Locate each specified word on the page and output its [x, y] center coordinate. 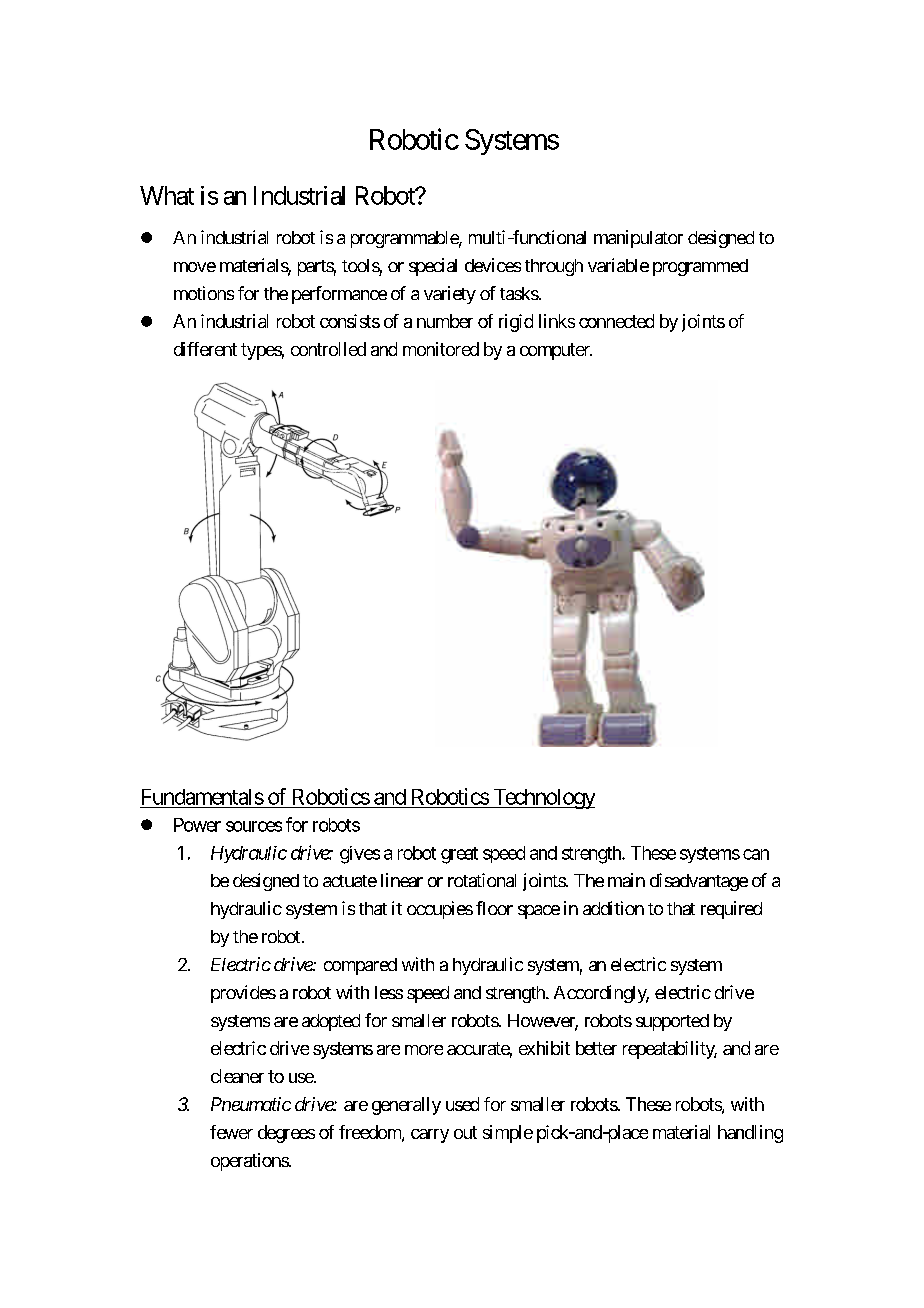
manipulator [638, 239]
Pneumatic [251, 1104]
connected [616, 321]
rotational [482, 880]
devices [493, 265]
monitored [441, 349]
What [167, 195]
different [205, 349]
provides [243, 994]
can [756, 854]
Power [197, 825]
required [731, 910]
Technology [543, 799]
